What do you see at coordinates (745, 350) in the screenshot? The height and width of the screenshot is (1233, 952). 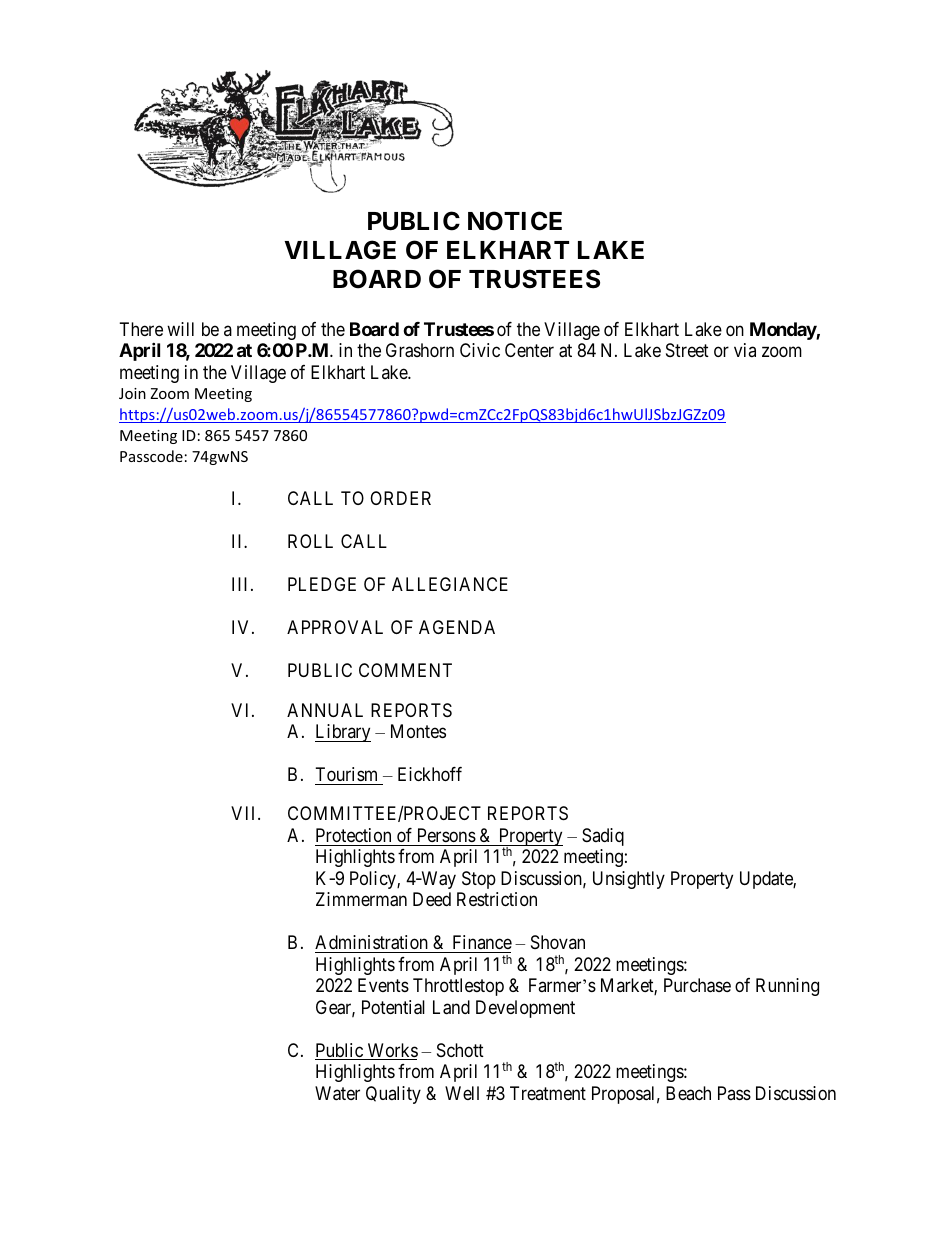 I see `via` at bounding box center [745, 350].
